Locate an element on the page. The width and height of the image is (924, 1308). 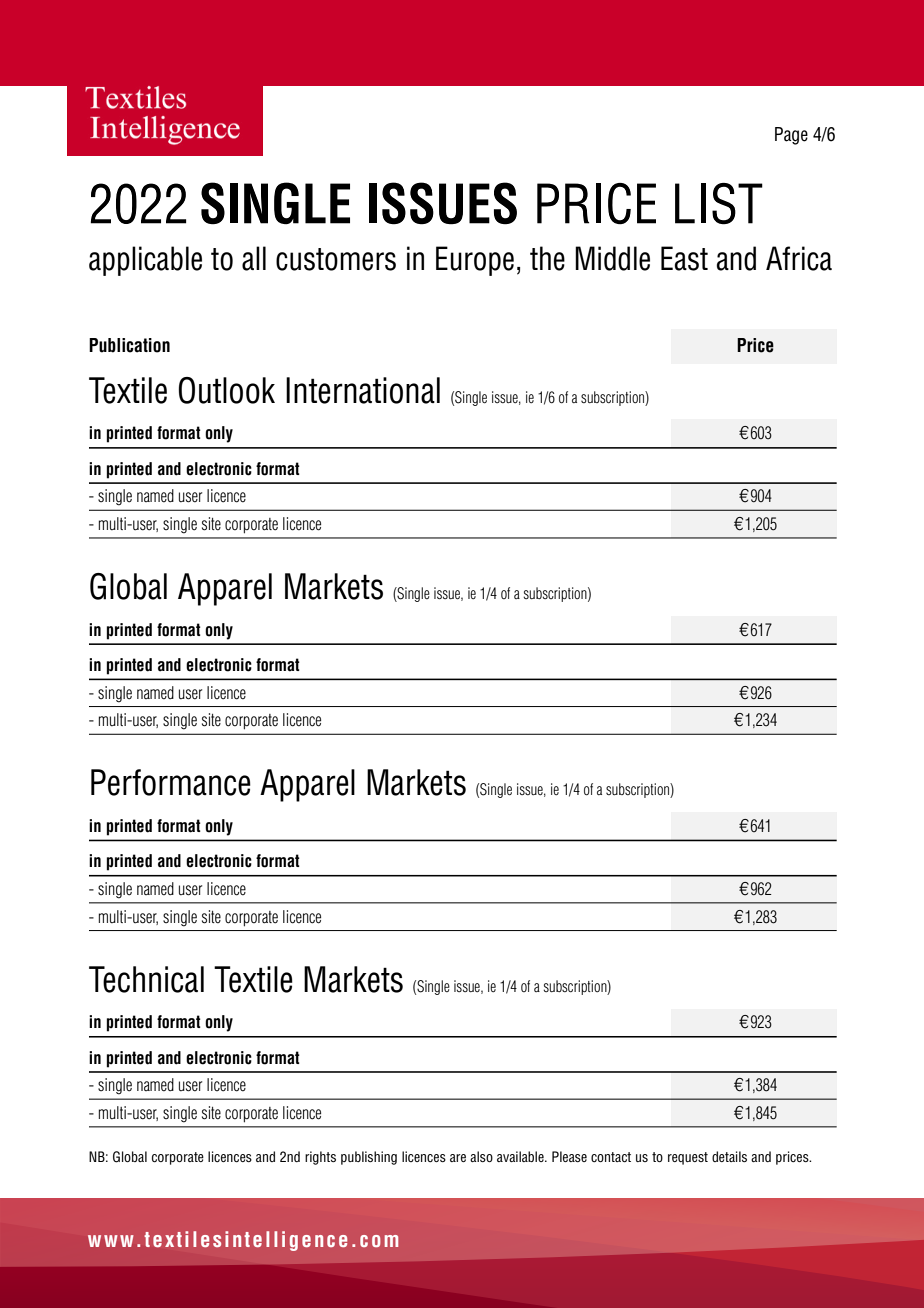
all is located at coordinates (254, 258).
